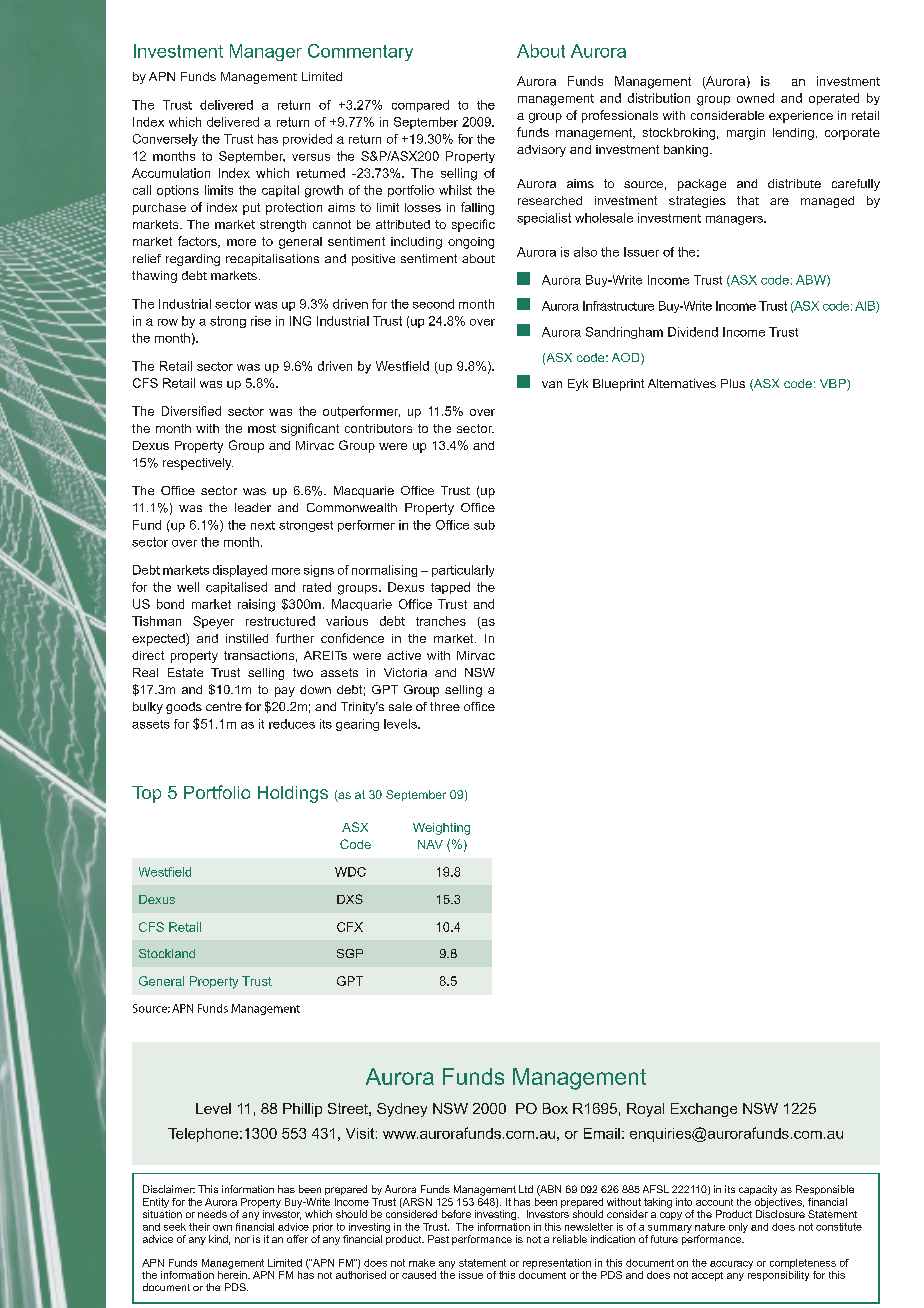  What do you see at coordinates (733, 383) in the page?
I see `Plus` at bounding box center [733, 383].
